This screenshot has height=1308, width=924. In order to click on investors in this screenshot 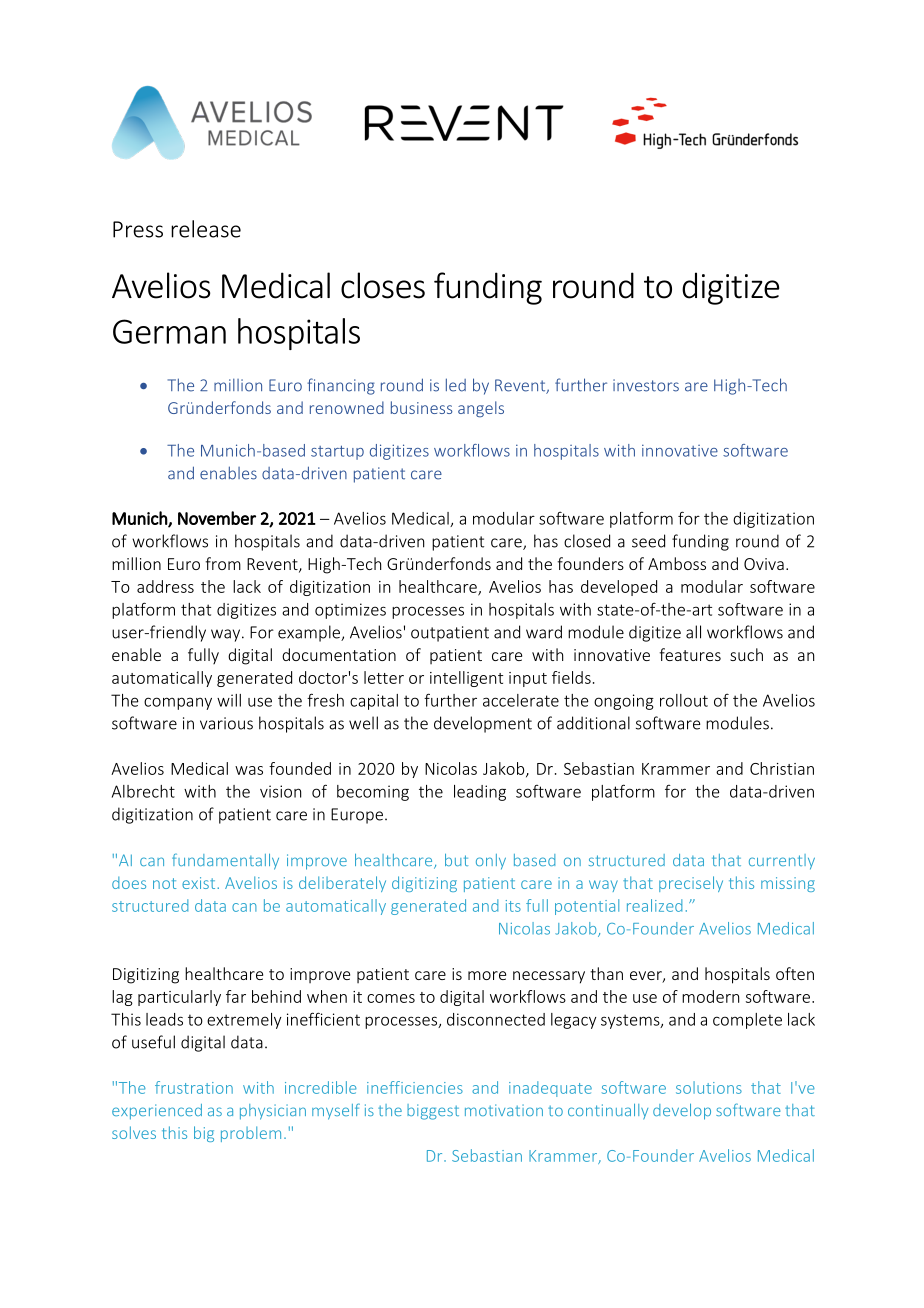, I will do `click(646, 385)`.
